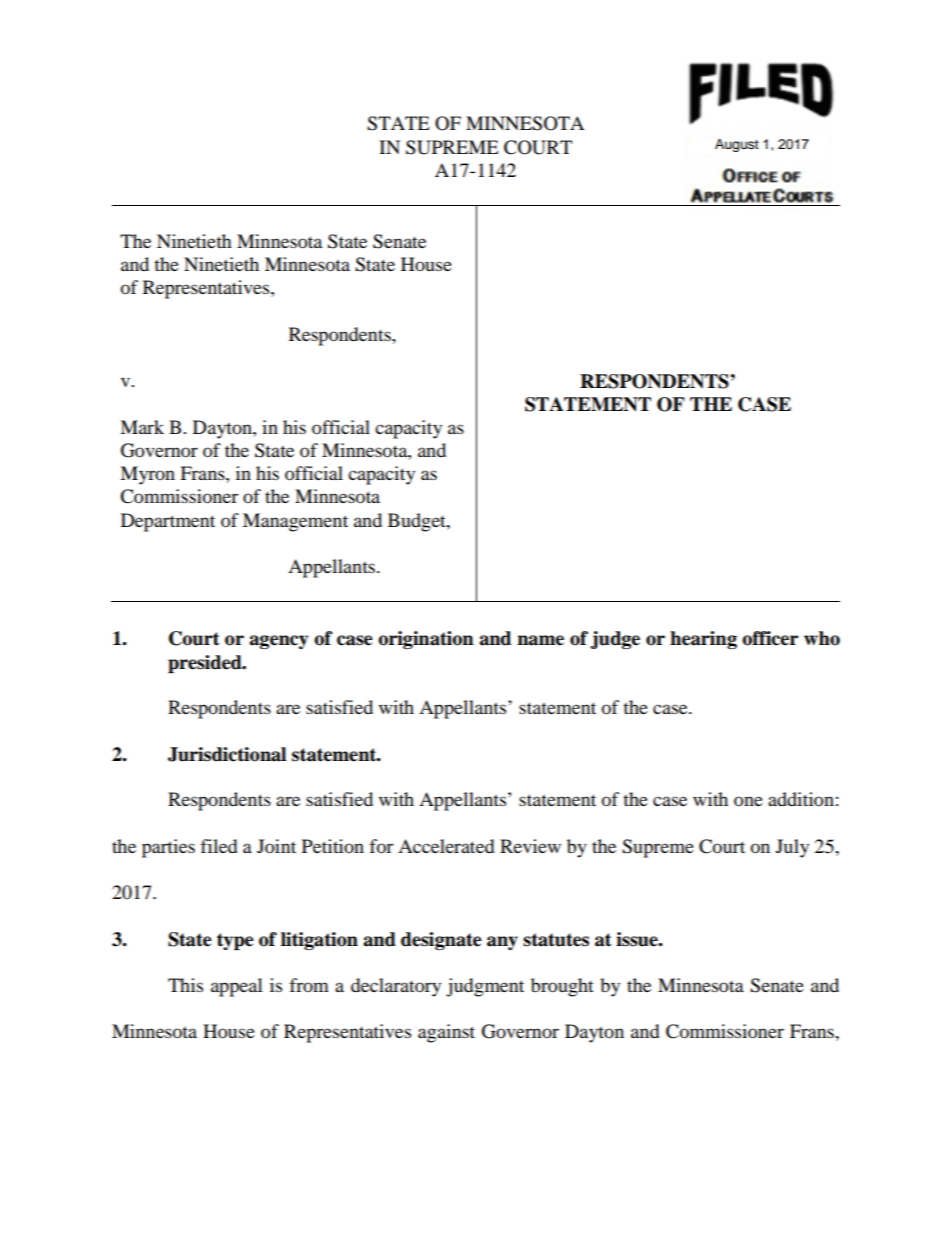  Describe the element at coordinates (147, 475) in the screenshot. I see `Myron` at that location.
